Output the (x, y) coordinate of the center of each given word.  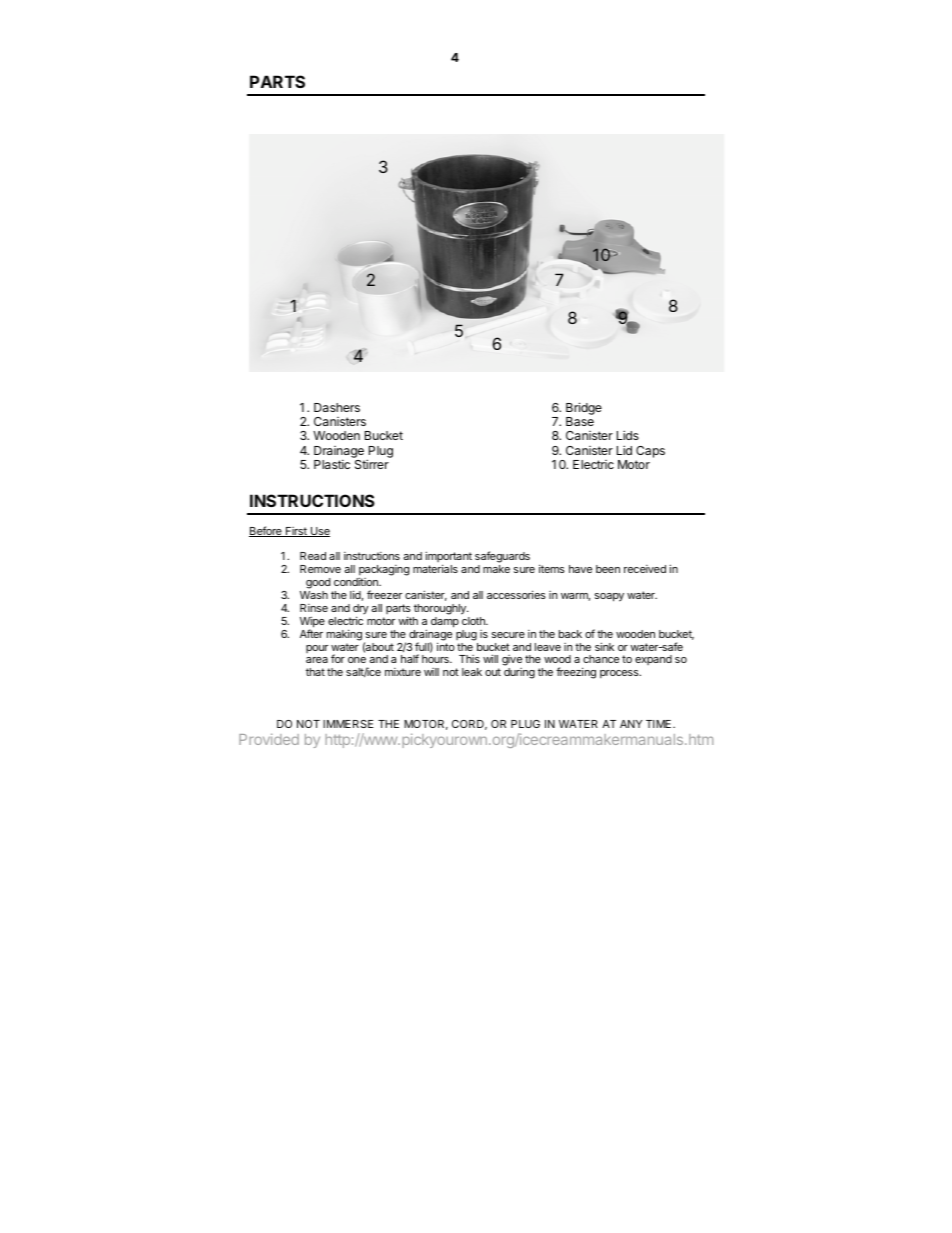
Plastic (332, 464)
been (608, 569)
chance (601, 659)
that (315, 672)
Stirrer (372, 464)
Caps (650, 452)
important (449, 558)
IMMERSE (348, 724)
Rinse (314, 608)
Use (319, 532)
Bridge (584, 408)
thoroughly (441, 609)
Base (580, 421)
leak (472, 672)
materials (435, 568)
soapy (609, 597)
